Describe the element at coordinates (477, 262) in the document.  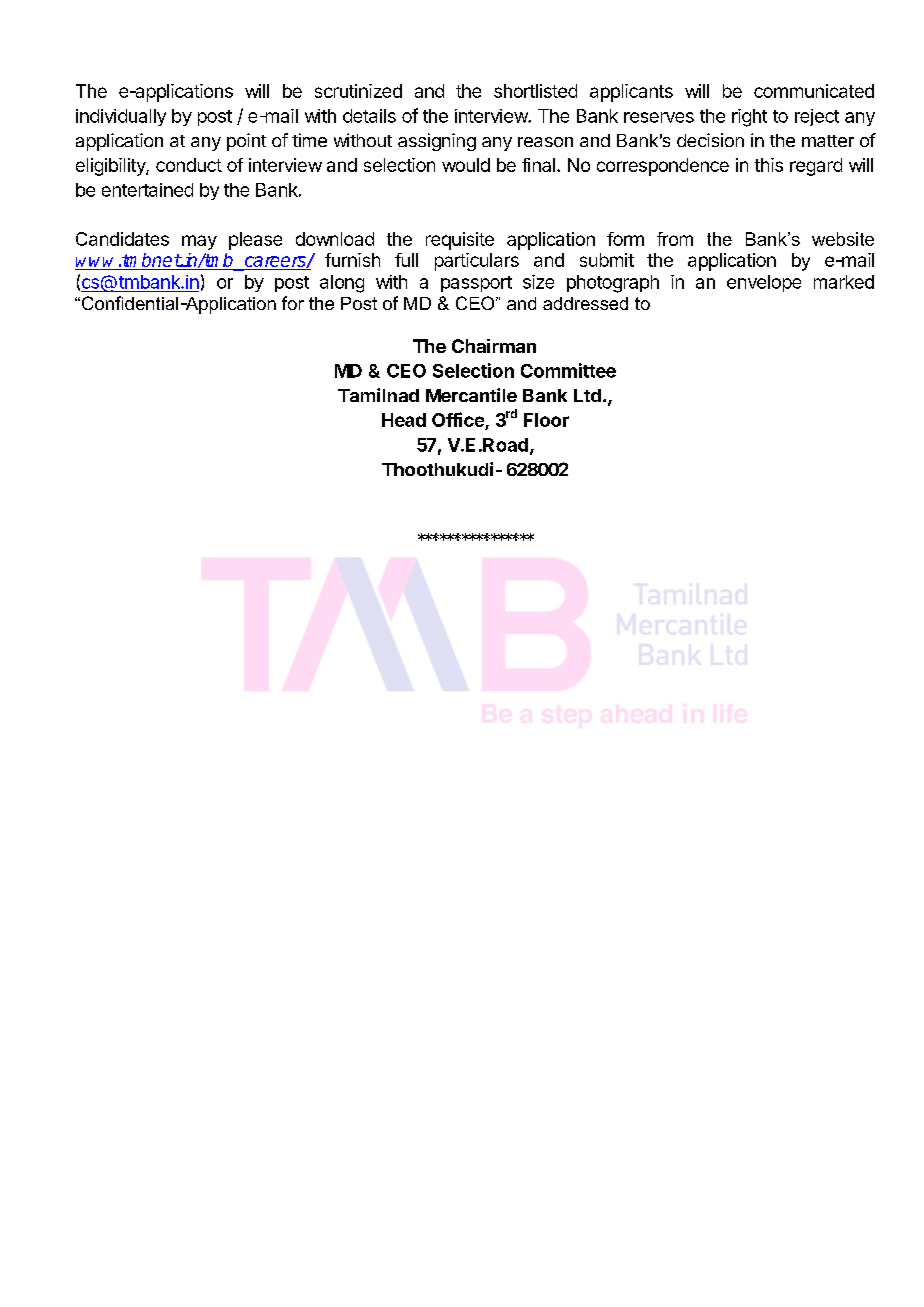
I see `particulars` at that location.
